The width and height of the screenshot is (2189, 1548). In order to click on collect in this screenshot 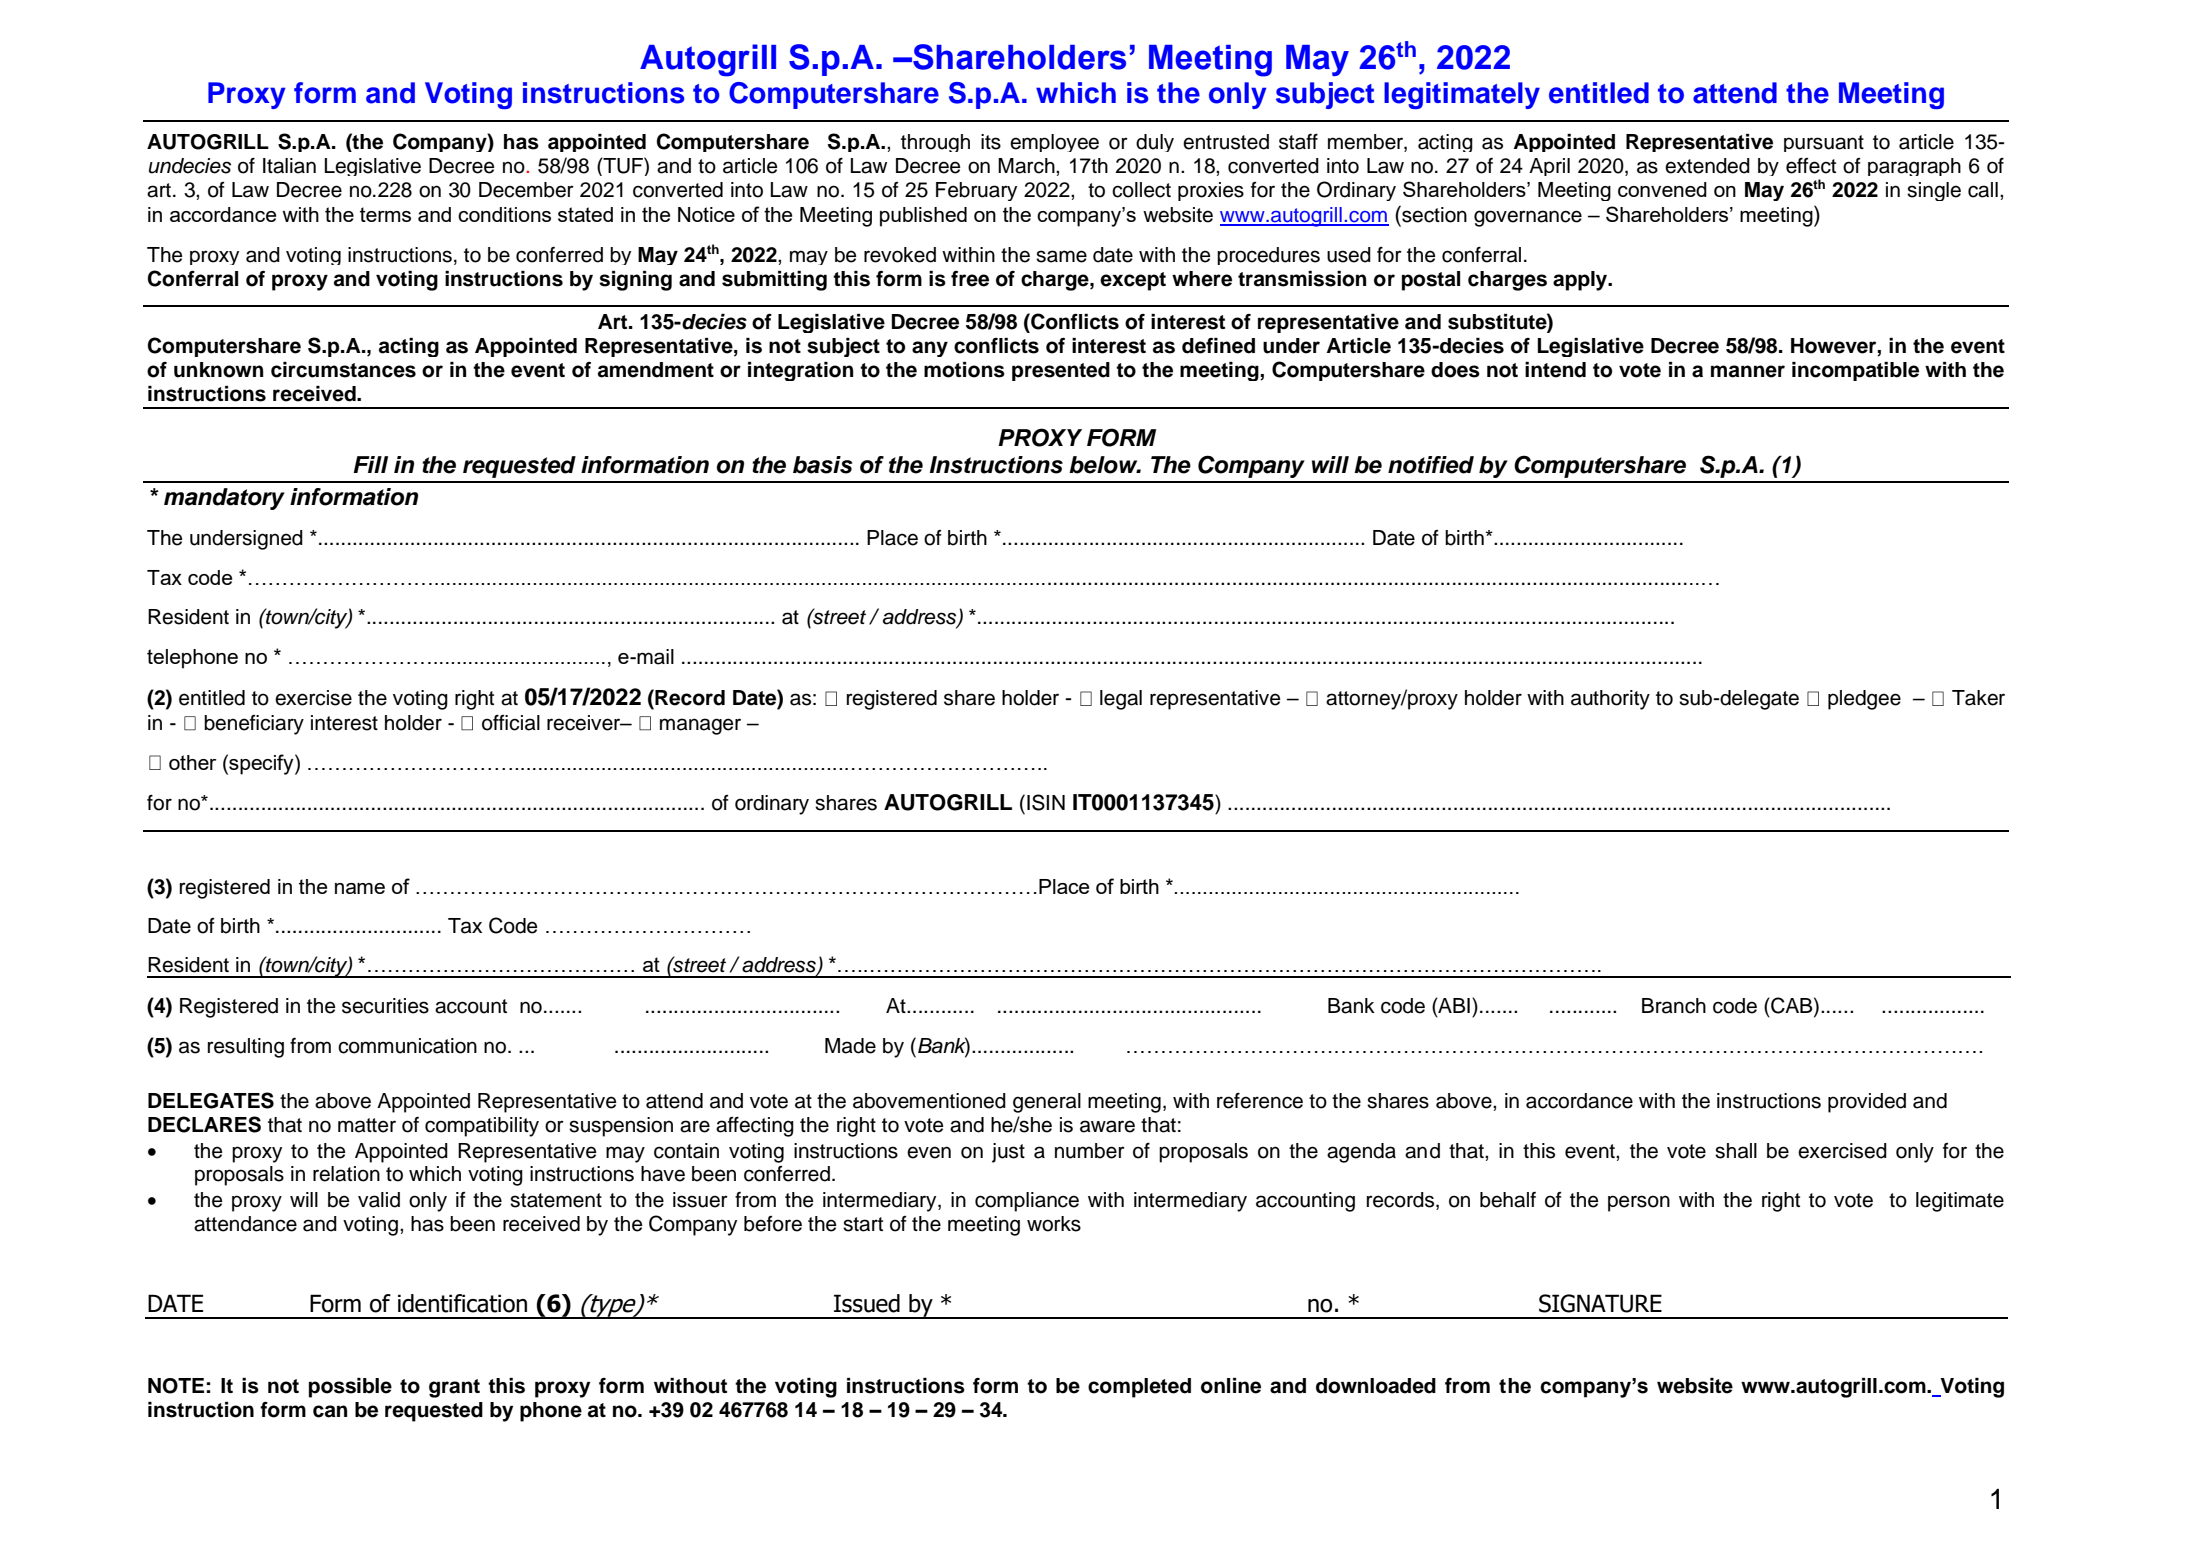, I will do `click(1141, 190)`.
